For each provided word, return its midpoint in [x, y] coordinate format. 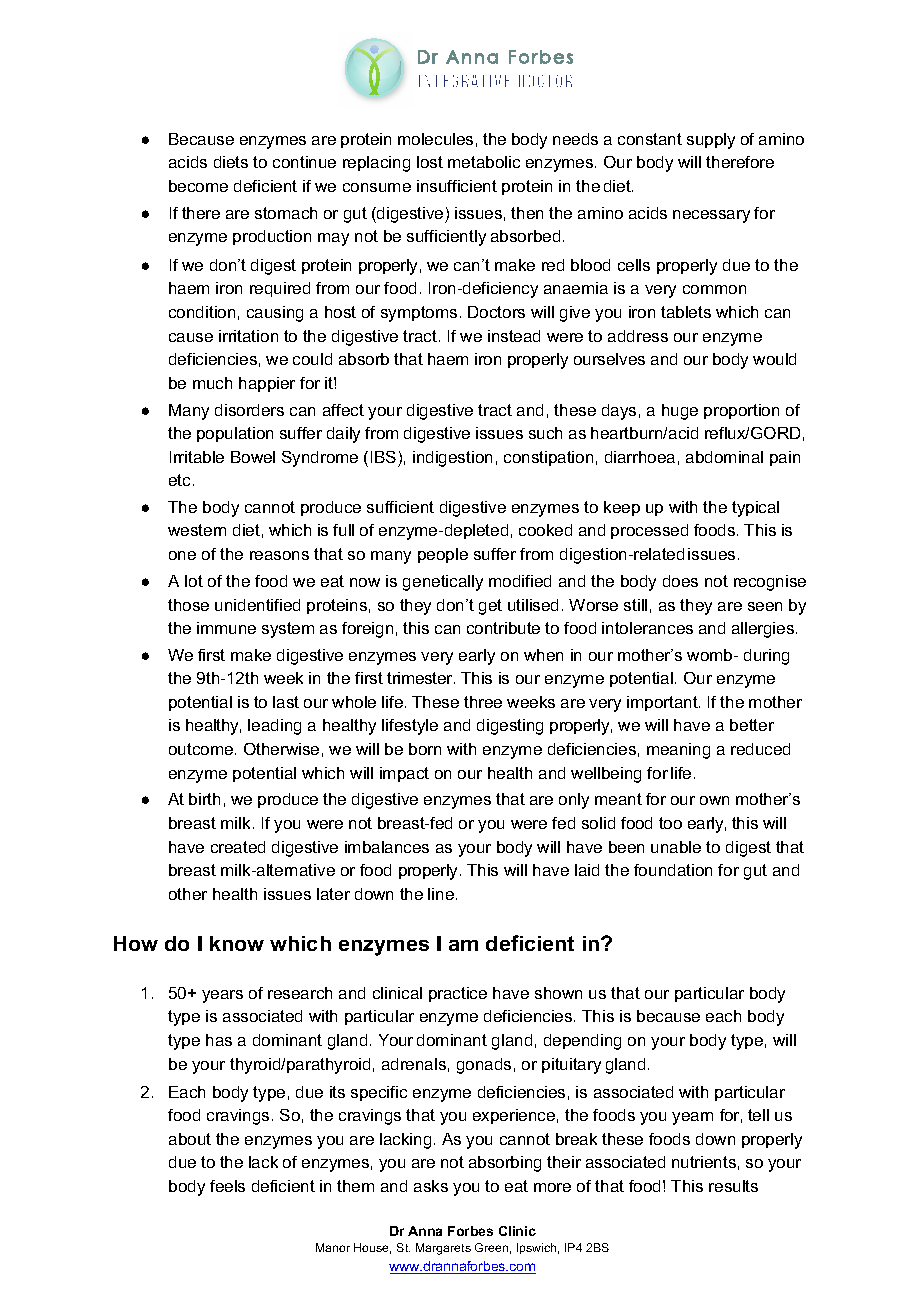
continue [304, 162]
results [733, 1186]
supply [711, 141]
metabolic [484, 162]
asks [431, 1186]
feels [227, 1186]
